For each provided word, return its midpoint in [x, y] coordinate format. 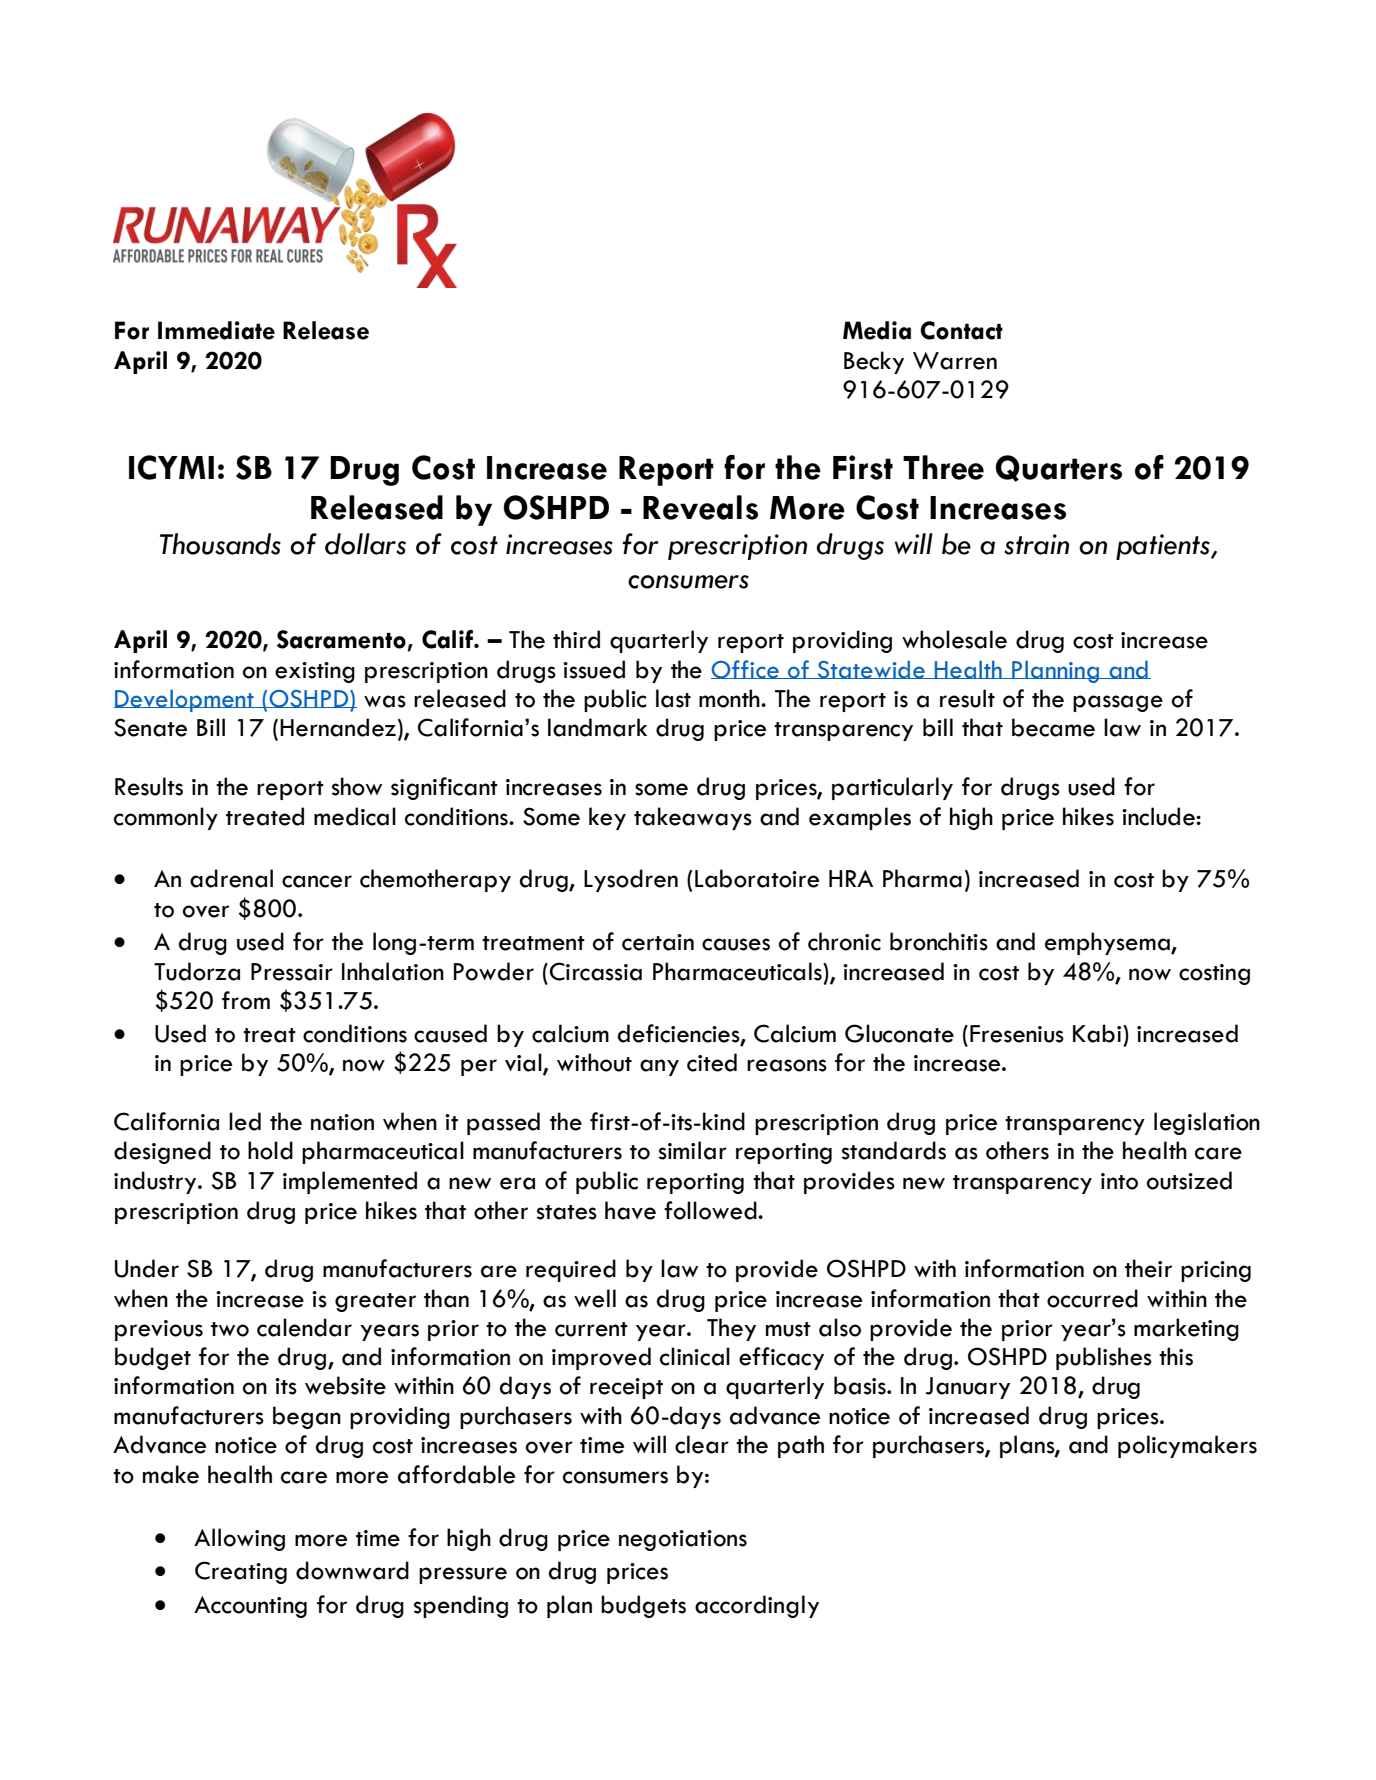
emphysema [1108, 943]
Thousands [220, 544]
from [246, 1000]
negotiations [683, 1540]
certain [658, 942]
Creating [241, 1572]
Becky [874, 362]
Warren [955, 361]
